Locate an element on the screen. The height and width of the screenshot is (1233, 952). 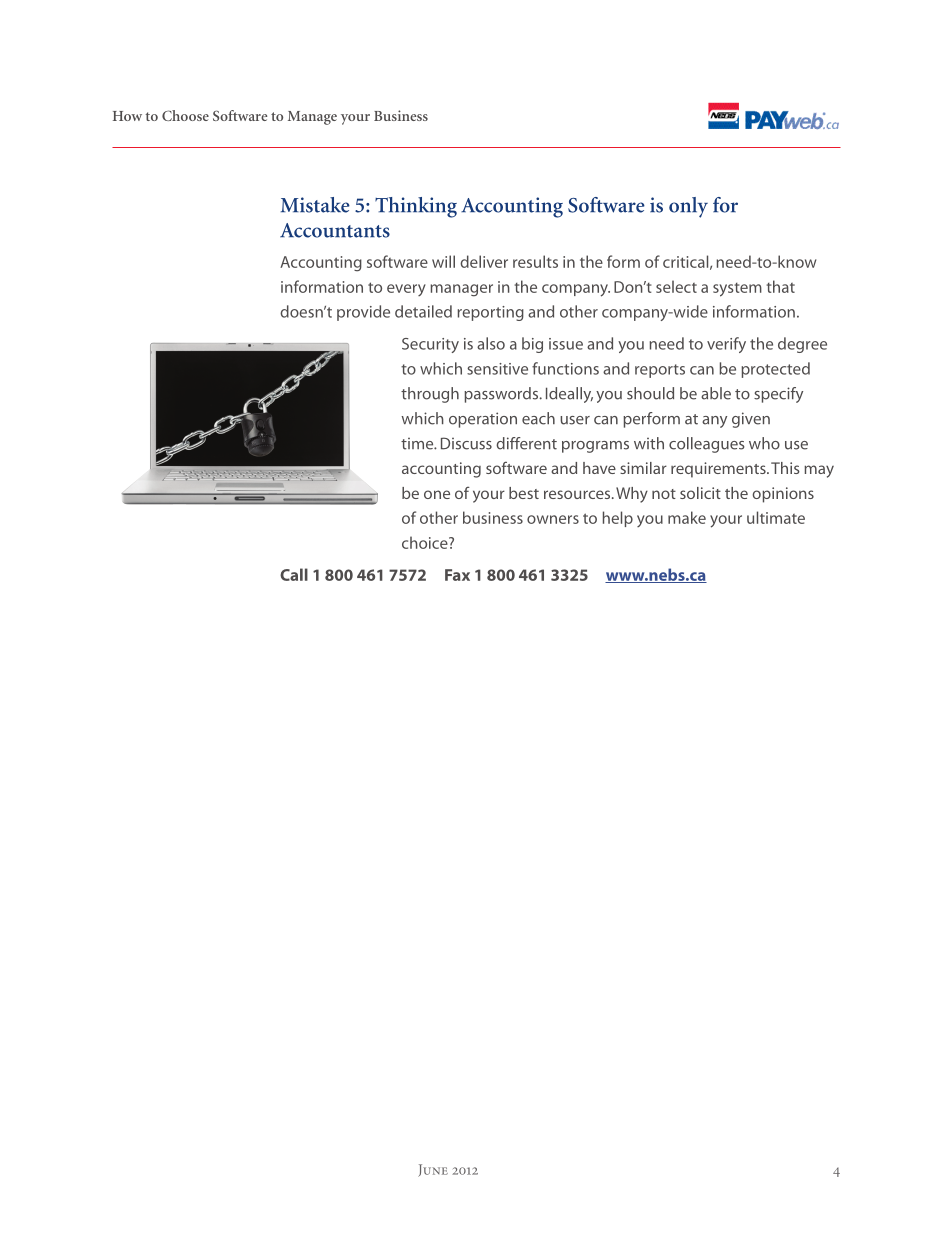
provide is located at coordinates (363, 313).
